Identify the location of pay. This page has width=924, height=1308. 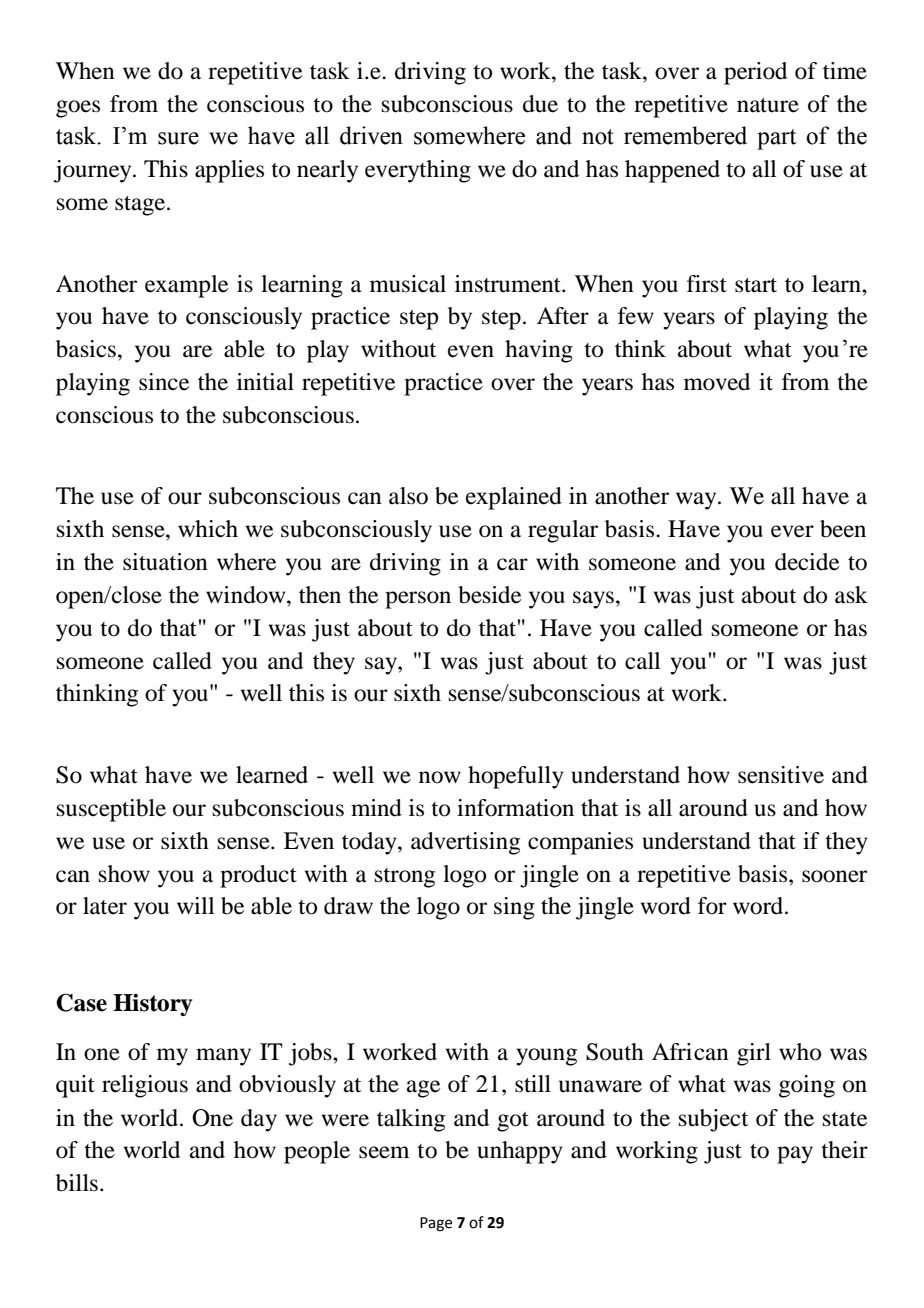
(795, 1155).
